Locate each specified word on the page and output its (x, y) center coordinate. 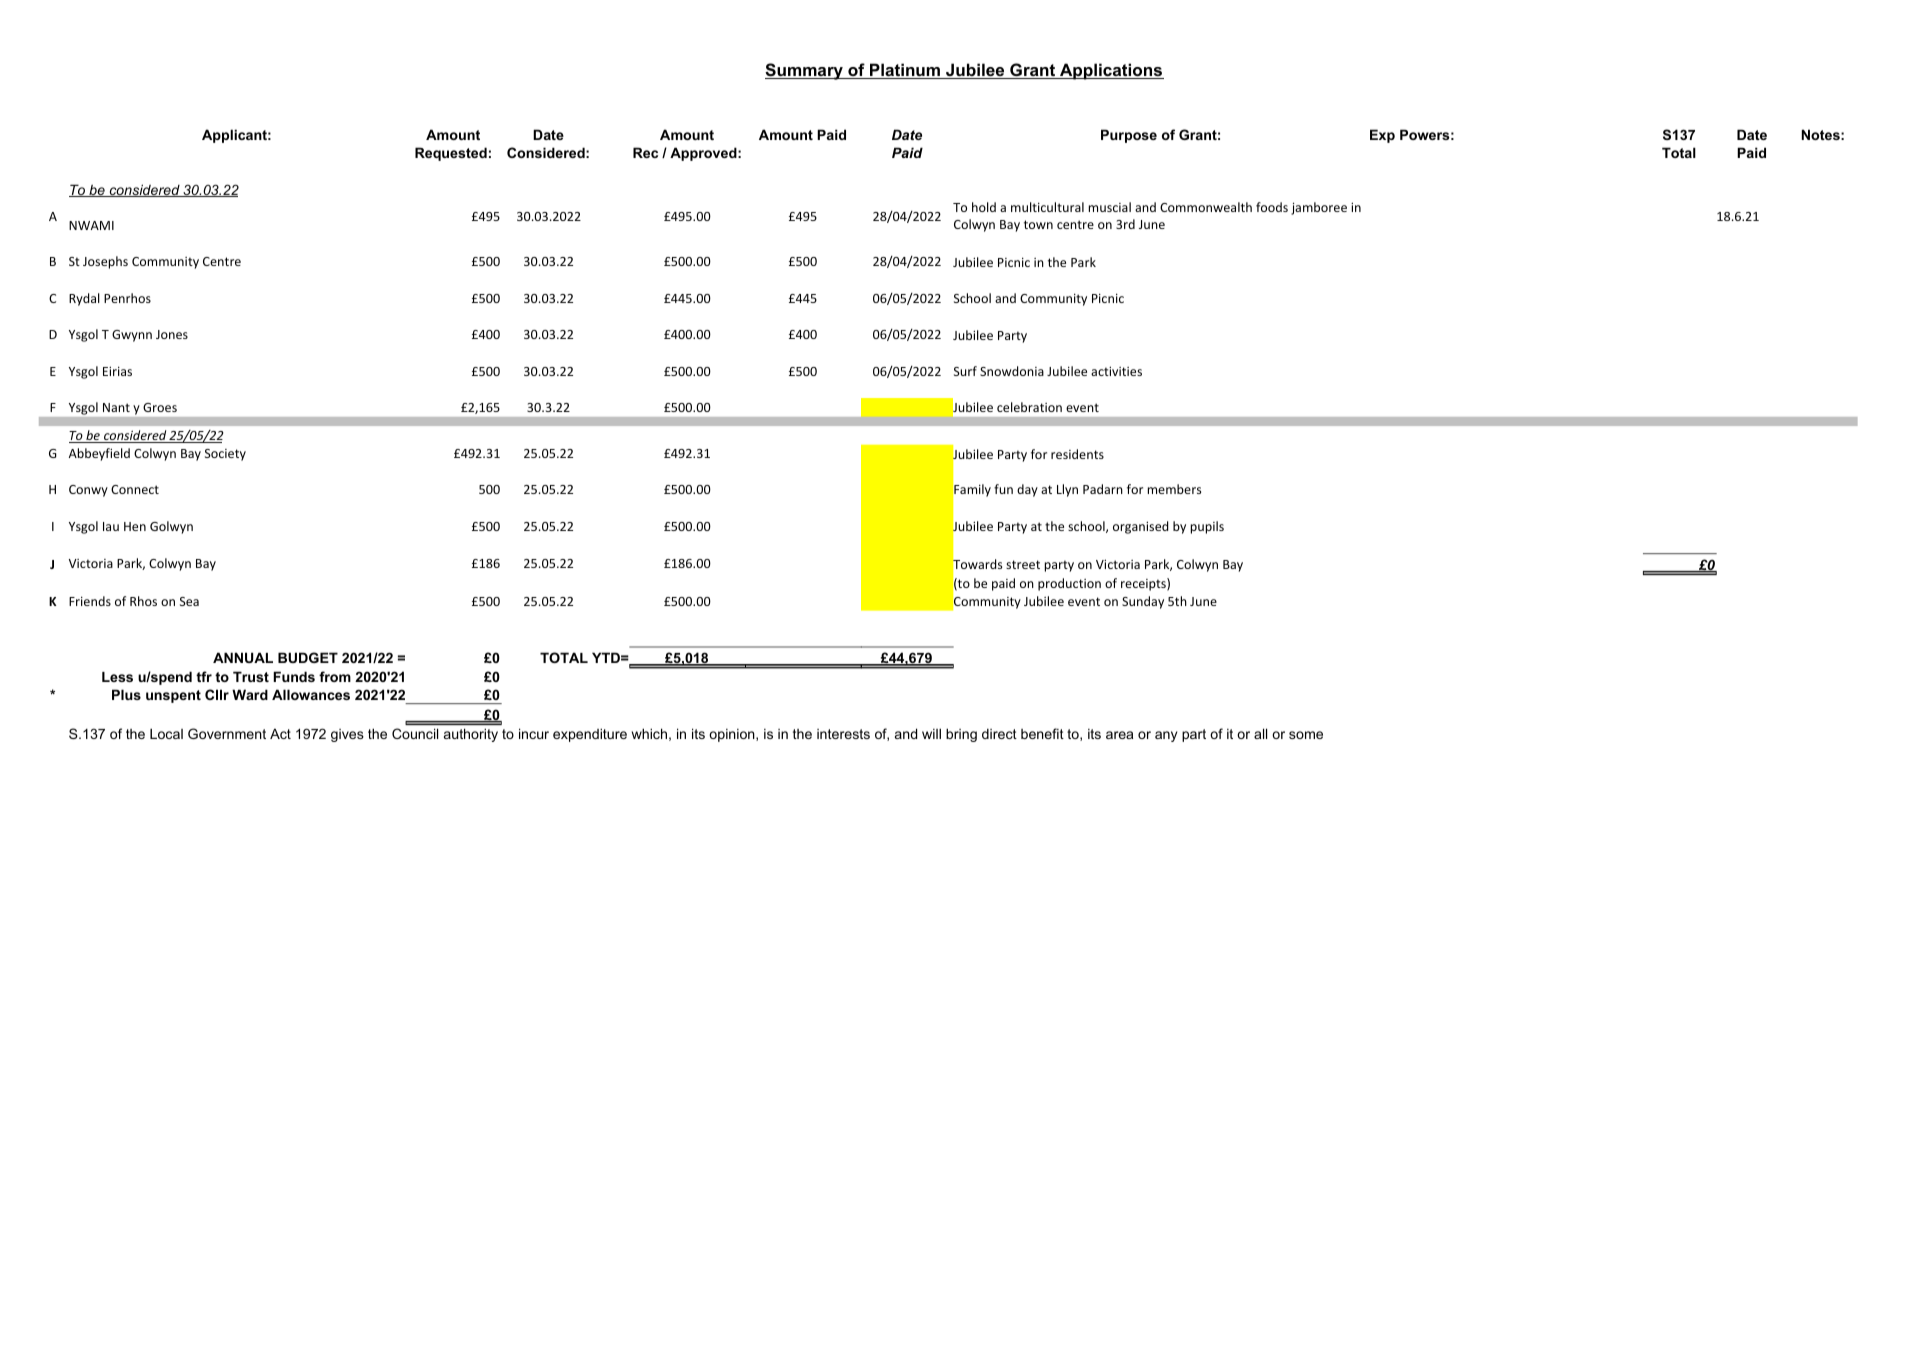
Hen (135, 526)
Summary (805, 71)
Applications (1111, 71)
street (1023, 564)
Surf (965, 371)
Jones (172, 334)
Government (227, 733)
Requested (451, 154)
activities (1116, 371)
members (1174, 489)
